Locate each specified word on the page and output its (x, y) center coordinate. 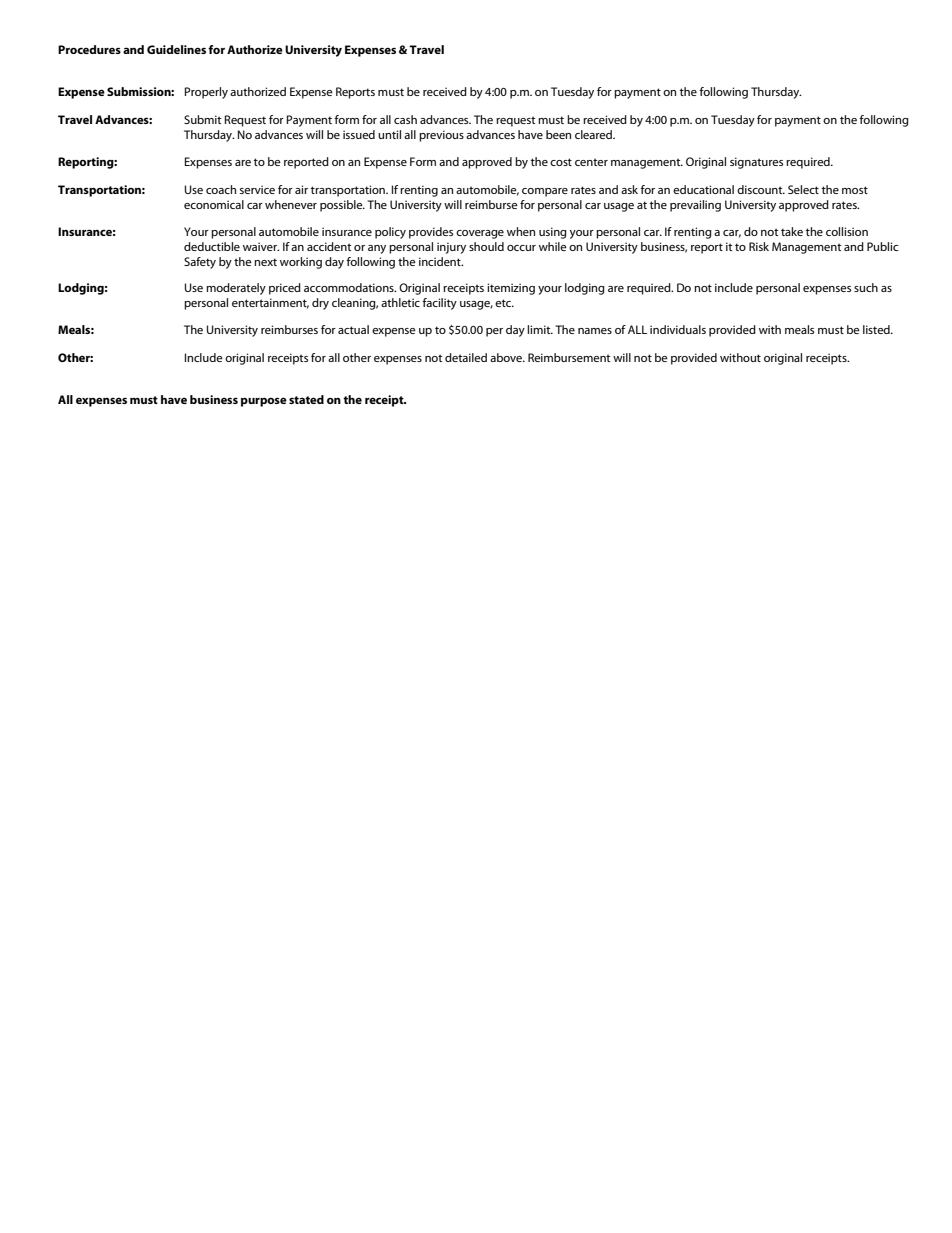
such (866, 287)
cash (405, 119)
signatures (756, 163)
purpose (264, 402)
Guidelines (176, 49)
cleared (594, 134)
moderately (236, 289)
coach (221, 189)
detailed (466, 357)
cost (561, 162)
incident (441, 261)
